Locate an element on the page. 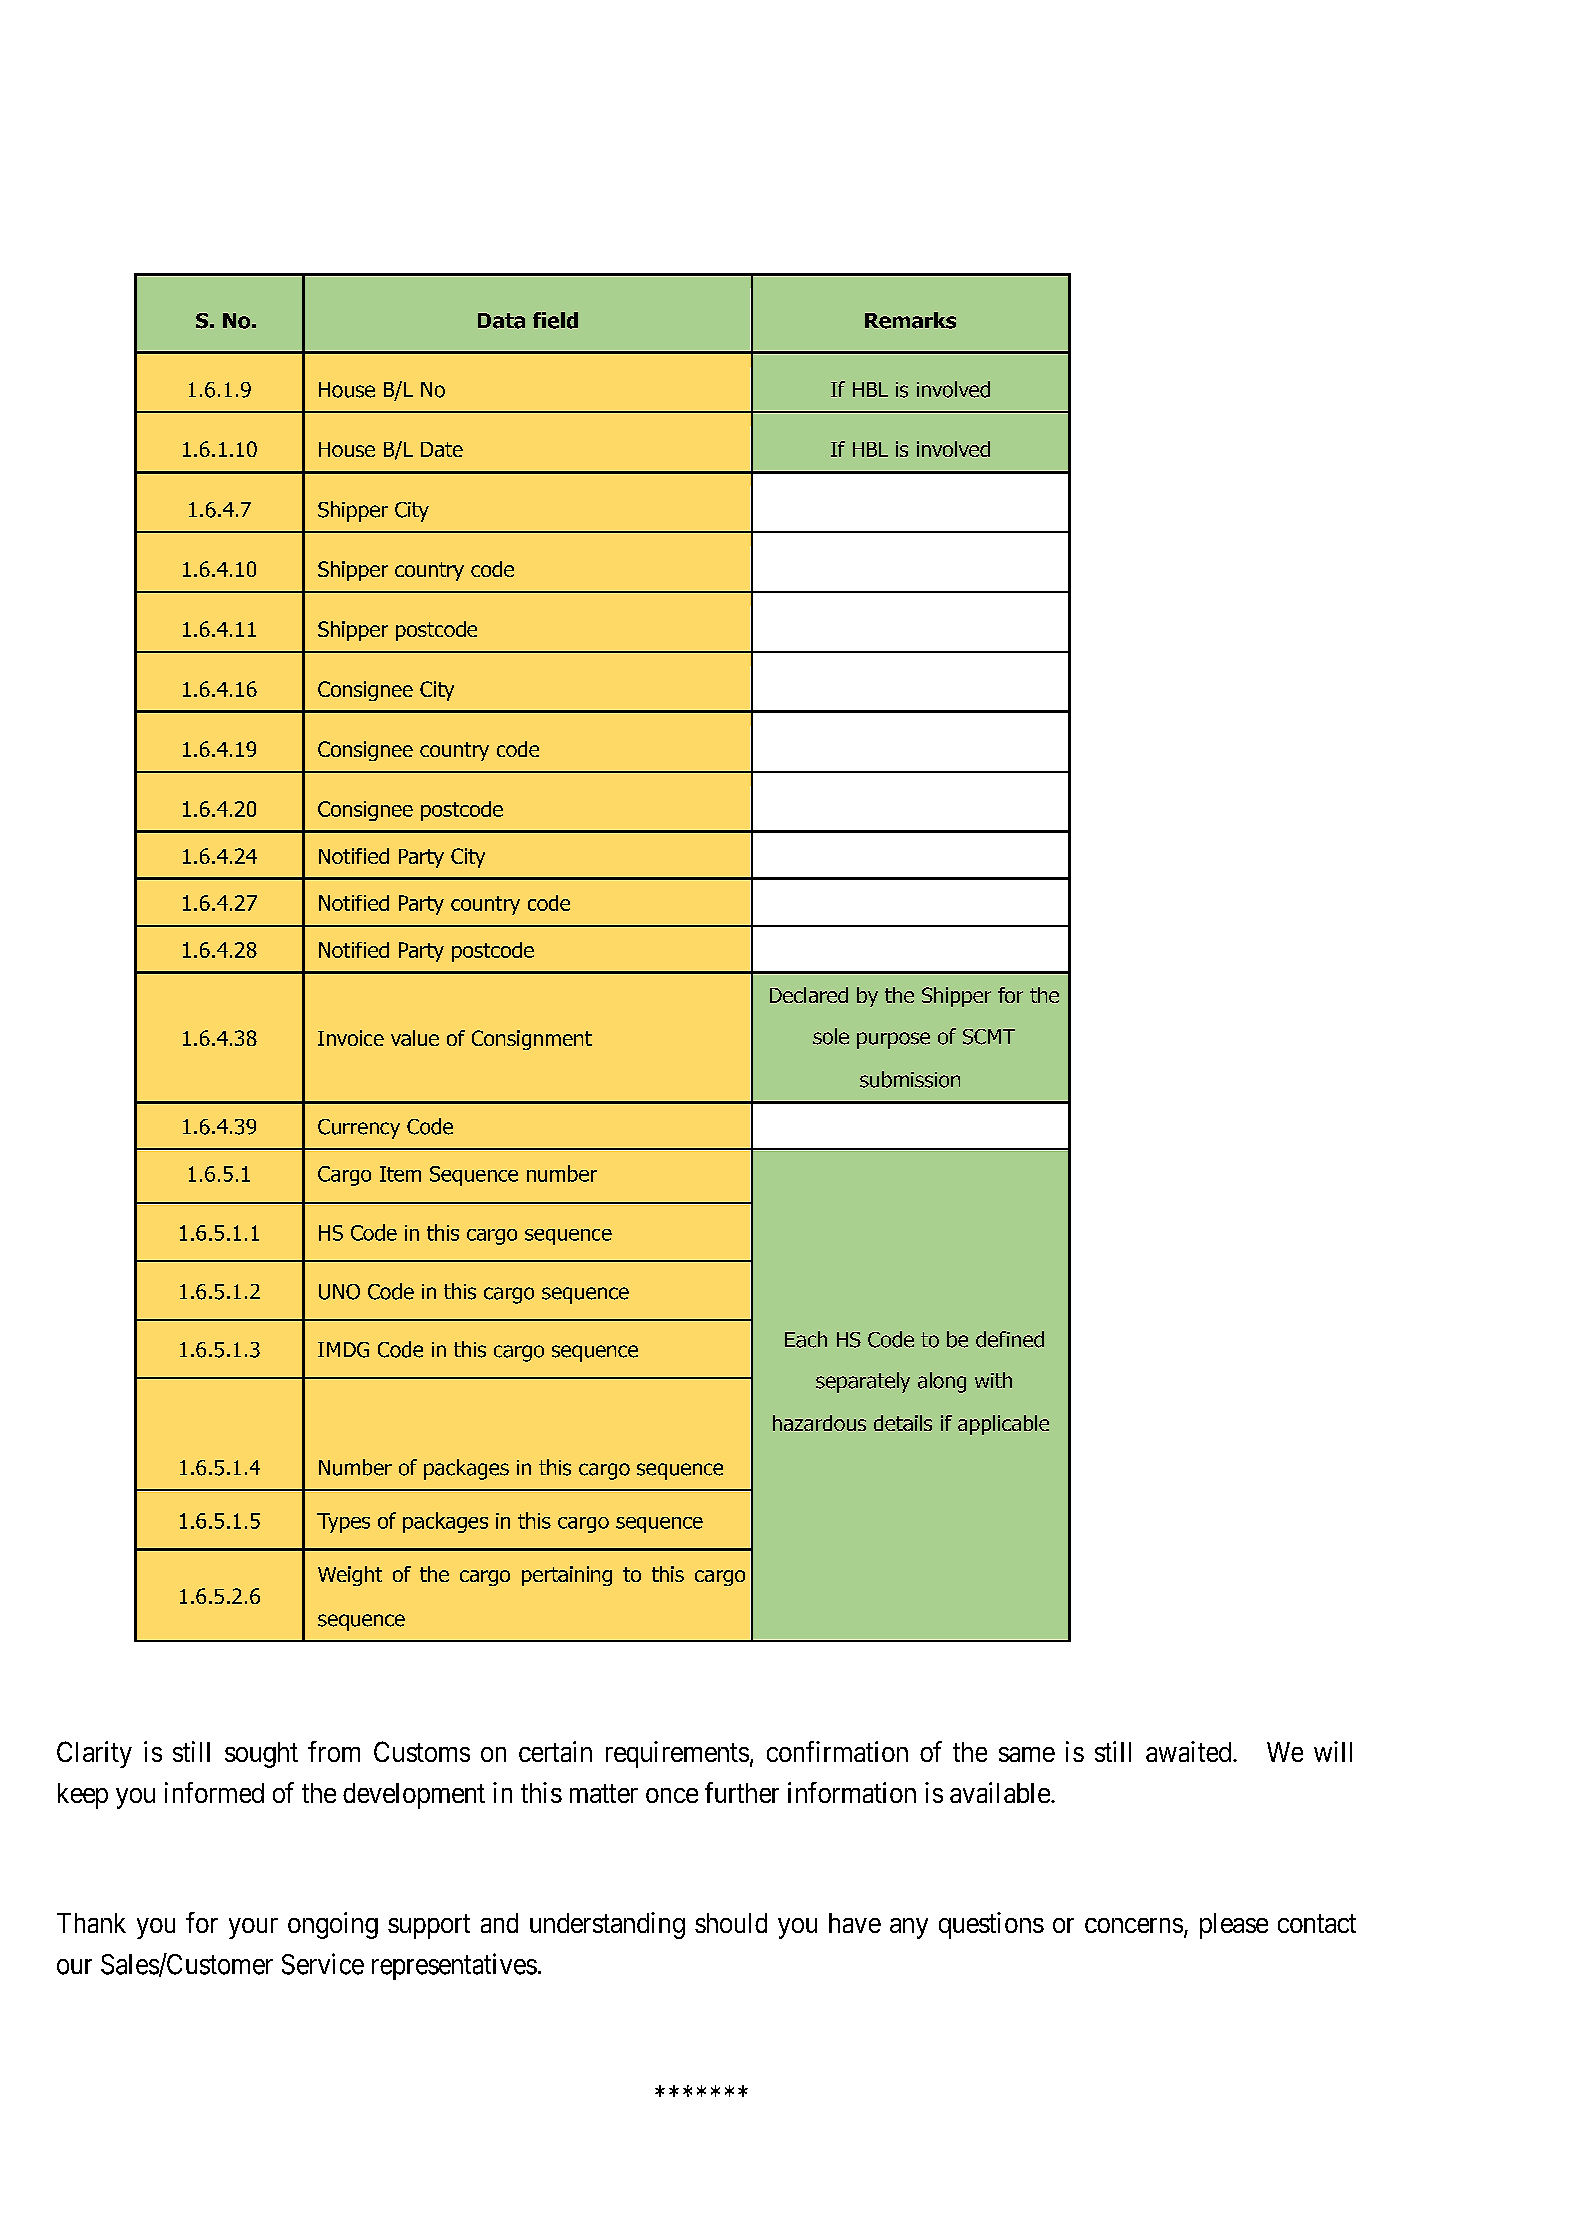  your is located at coordinates (253, 1928).
